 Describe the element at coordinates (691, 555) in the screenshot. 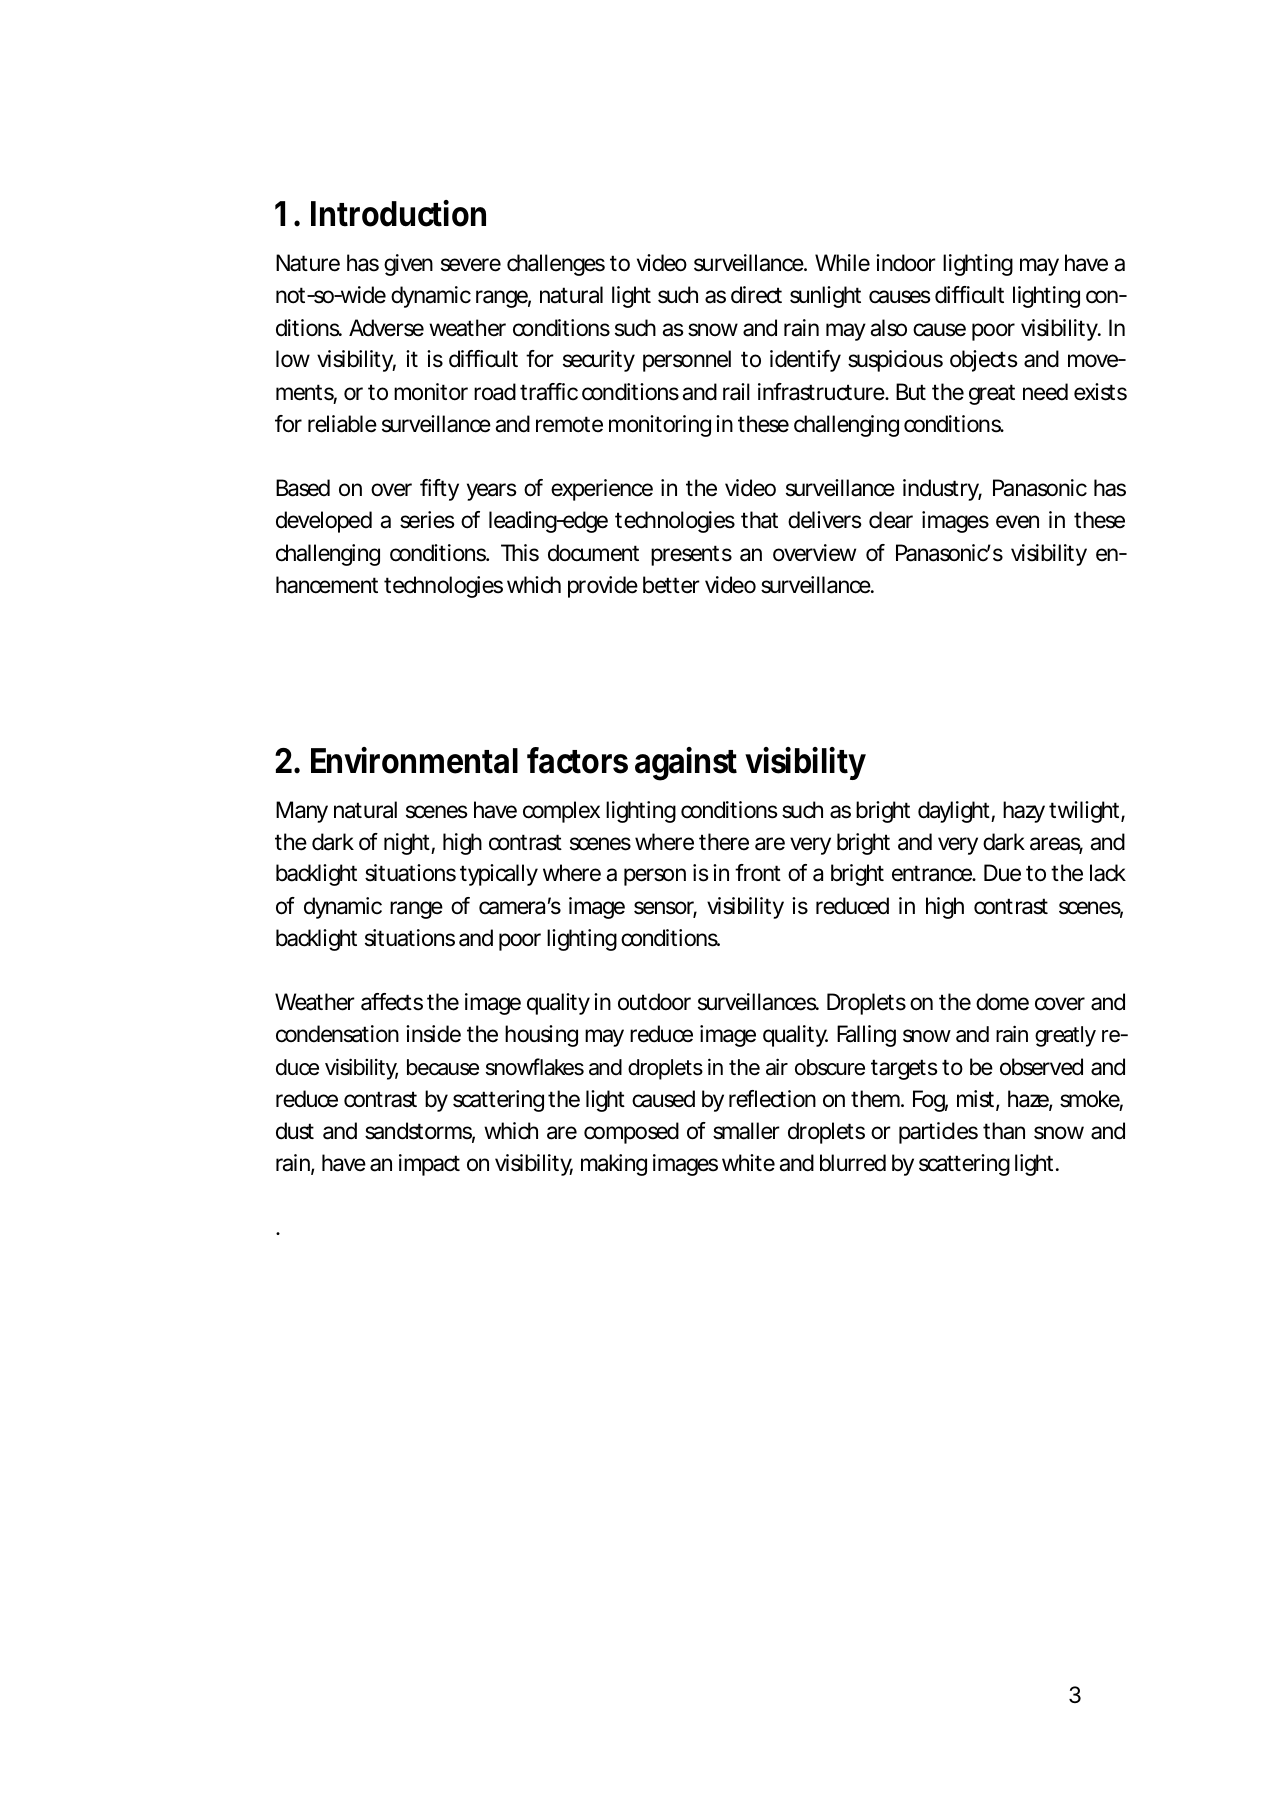

I see `presents` at that location.
